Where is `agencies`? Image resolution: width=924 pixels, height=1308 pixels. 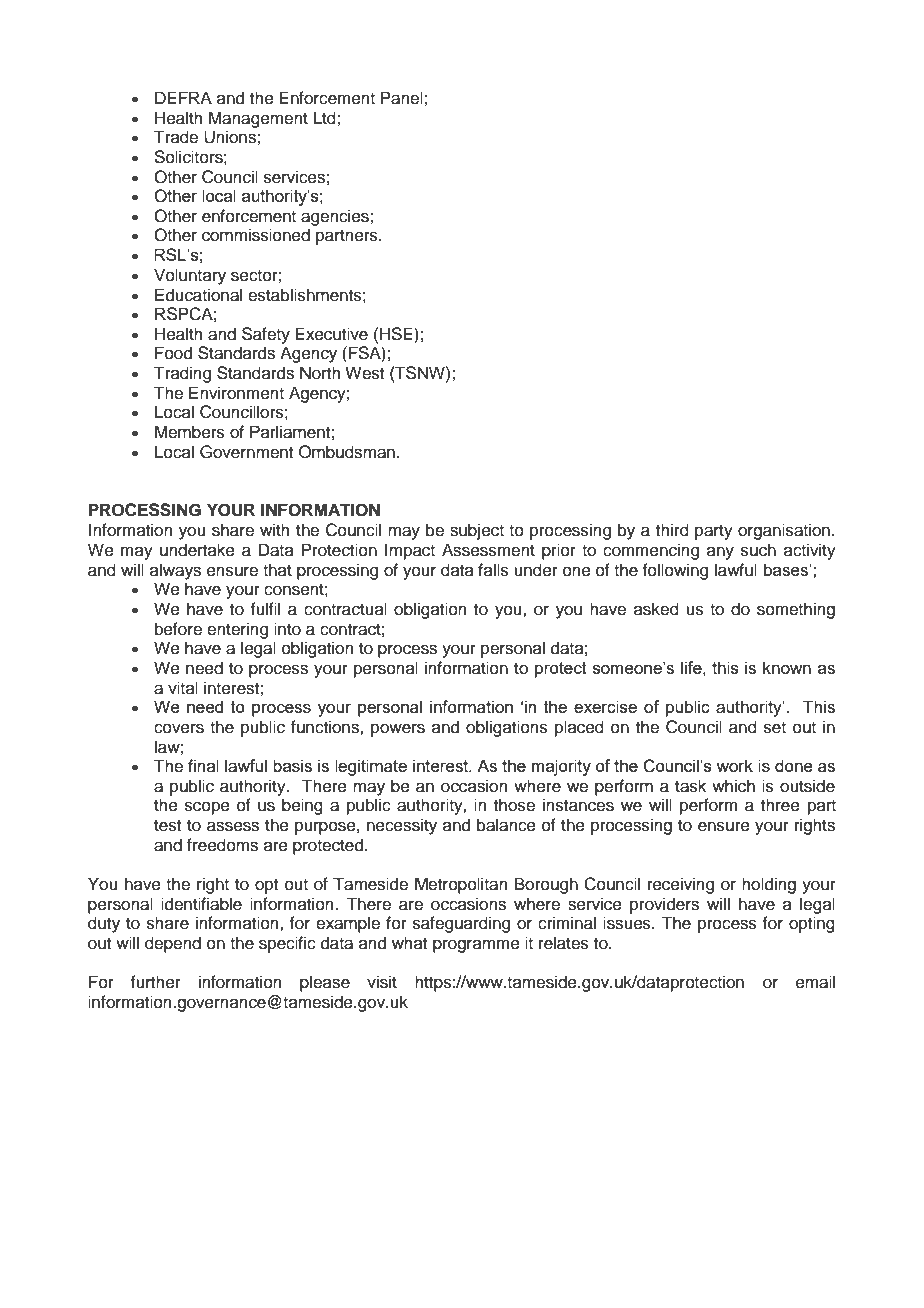 agencies is located at coordinates (336, 217).
